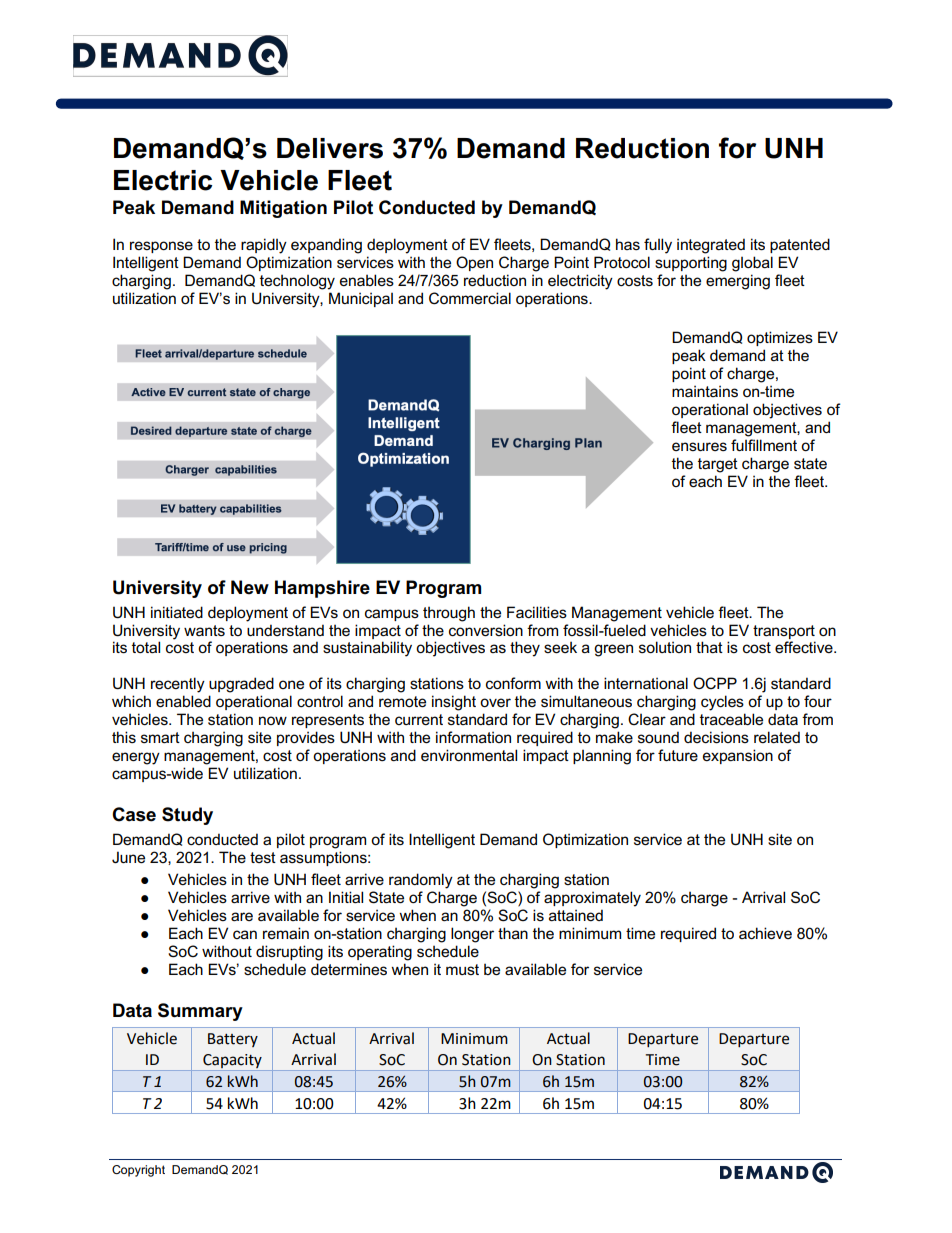  I want to click on that, so click(709, 647).
